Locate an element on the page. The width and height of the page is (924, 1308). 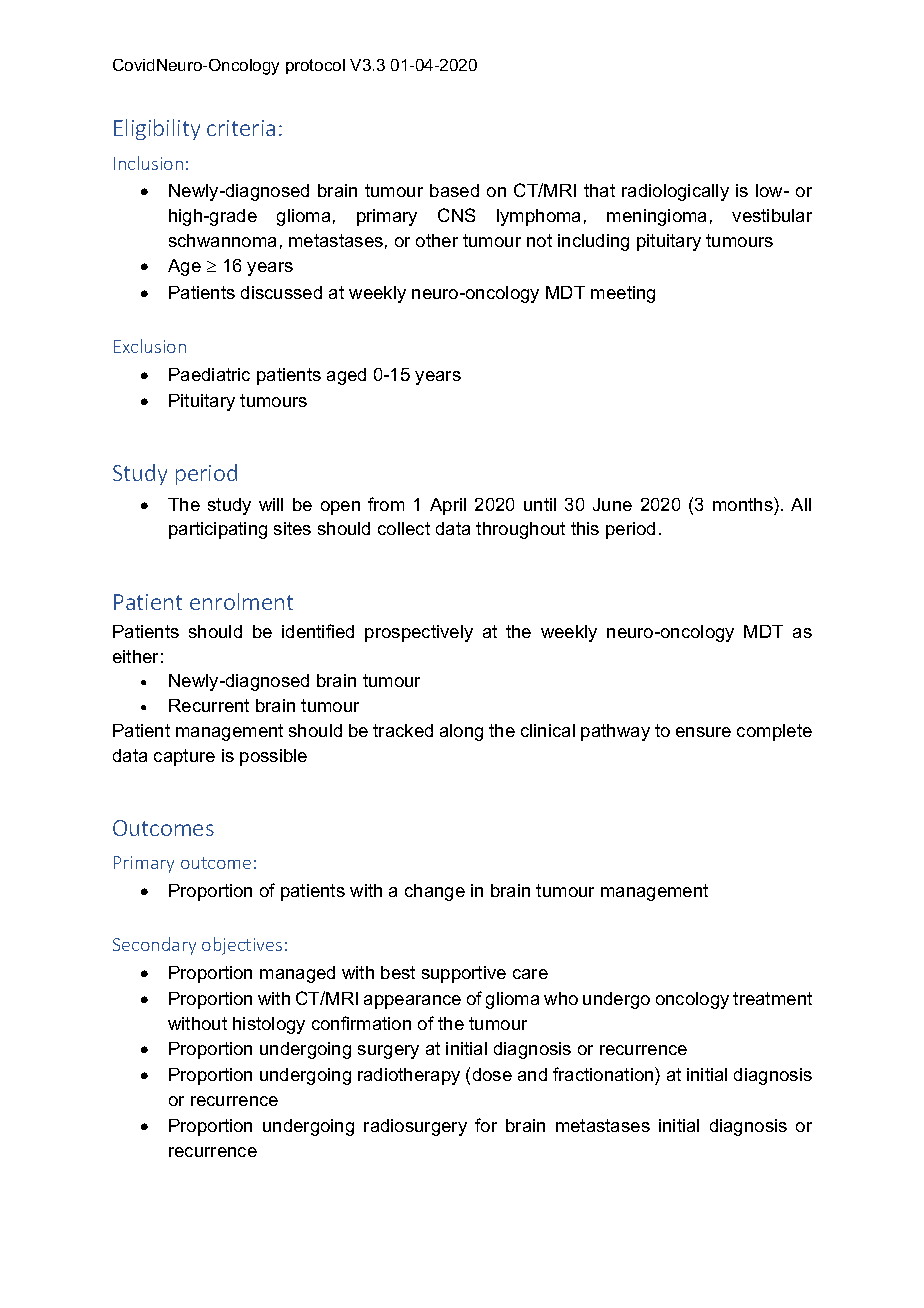
months is located at coordinates (744, 504).
